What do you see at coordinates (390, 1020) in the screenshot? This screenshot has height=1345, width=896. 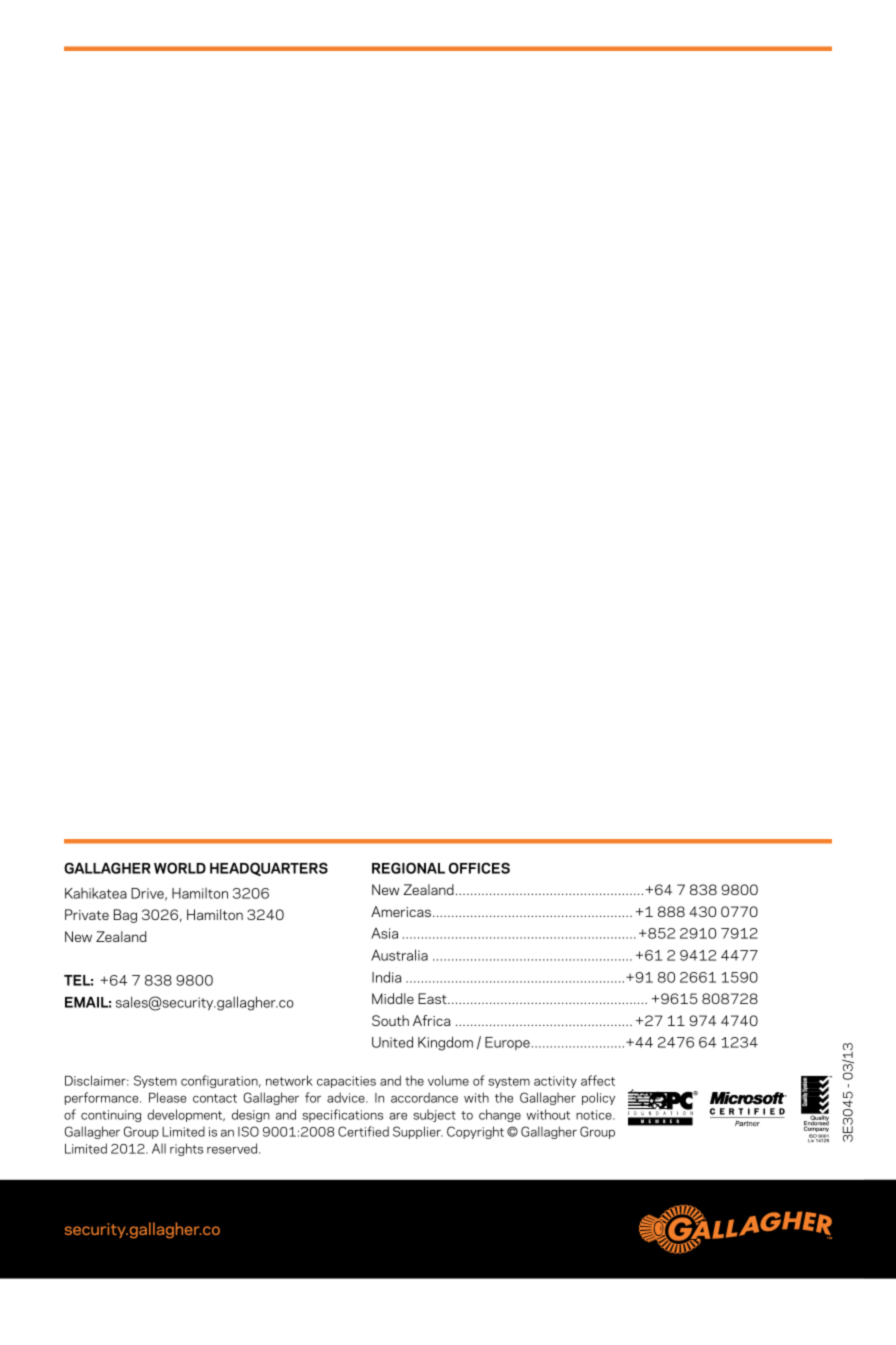 I see `South` at bounding box center [390, 1020].
